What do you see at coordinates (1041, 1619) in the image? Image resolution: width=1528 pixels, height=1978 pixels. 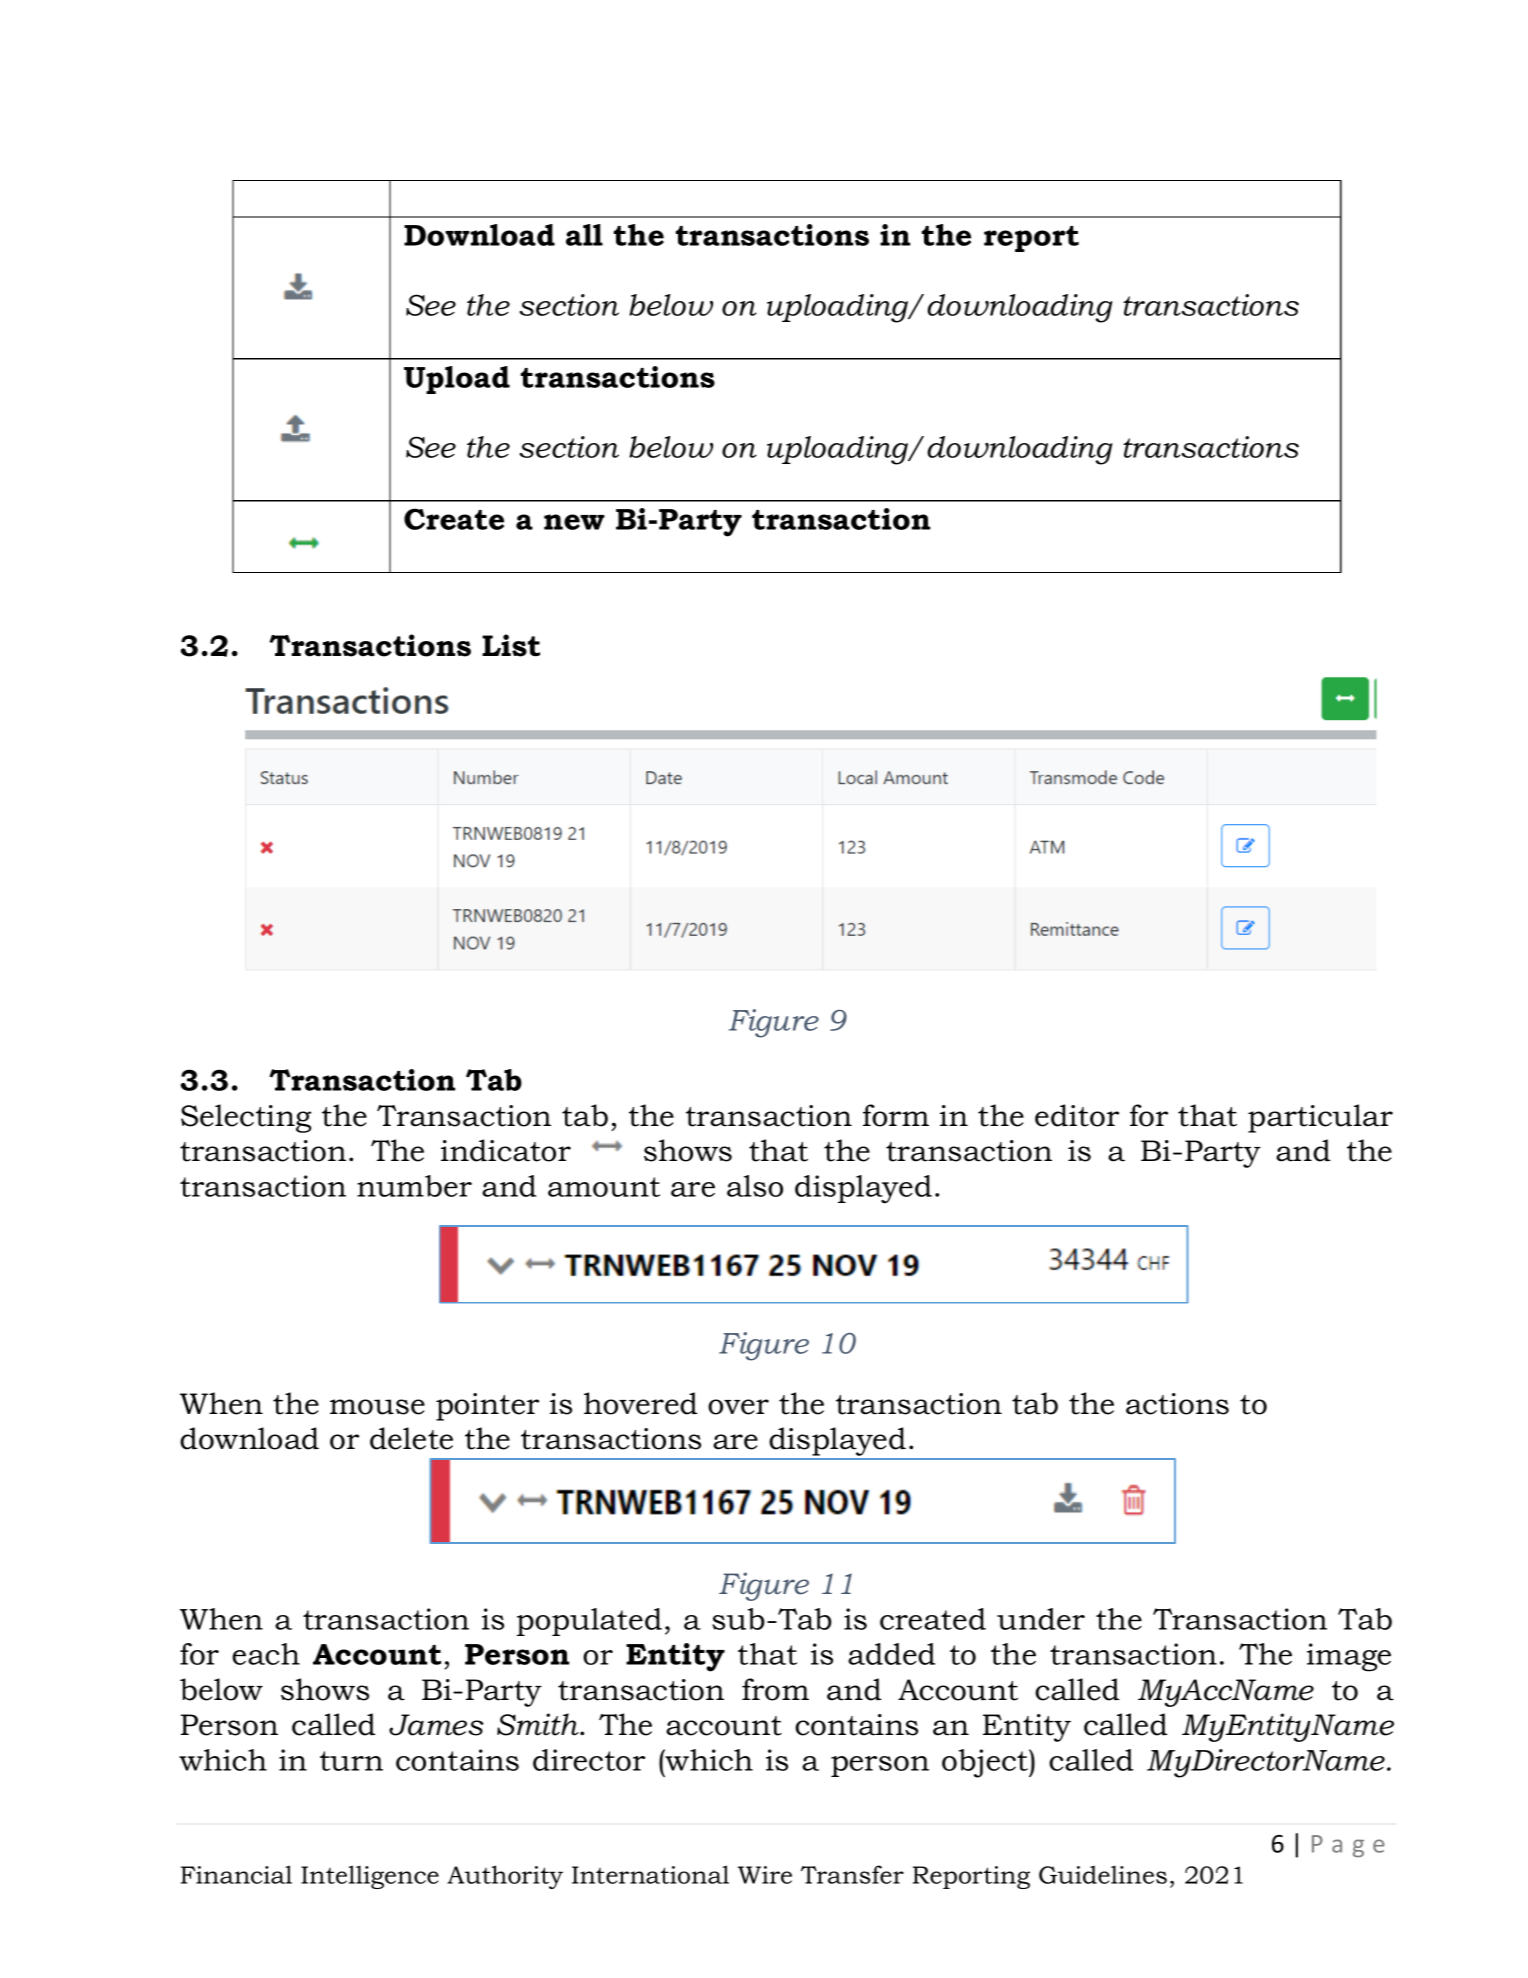 I see `under` at bounding box center [1041, 1619].
